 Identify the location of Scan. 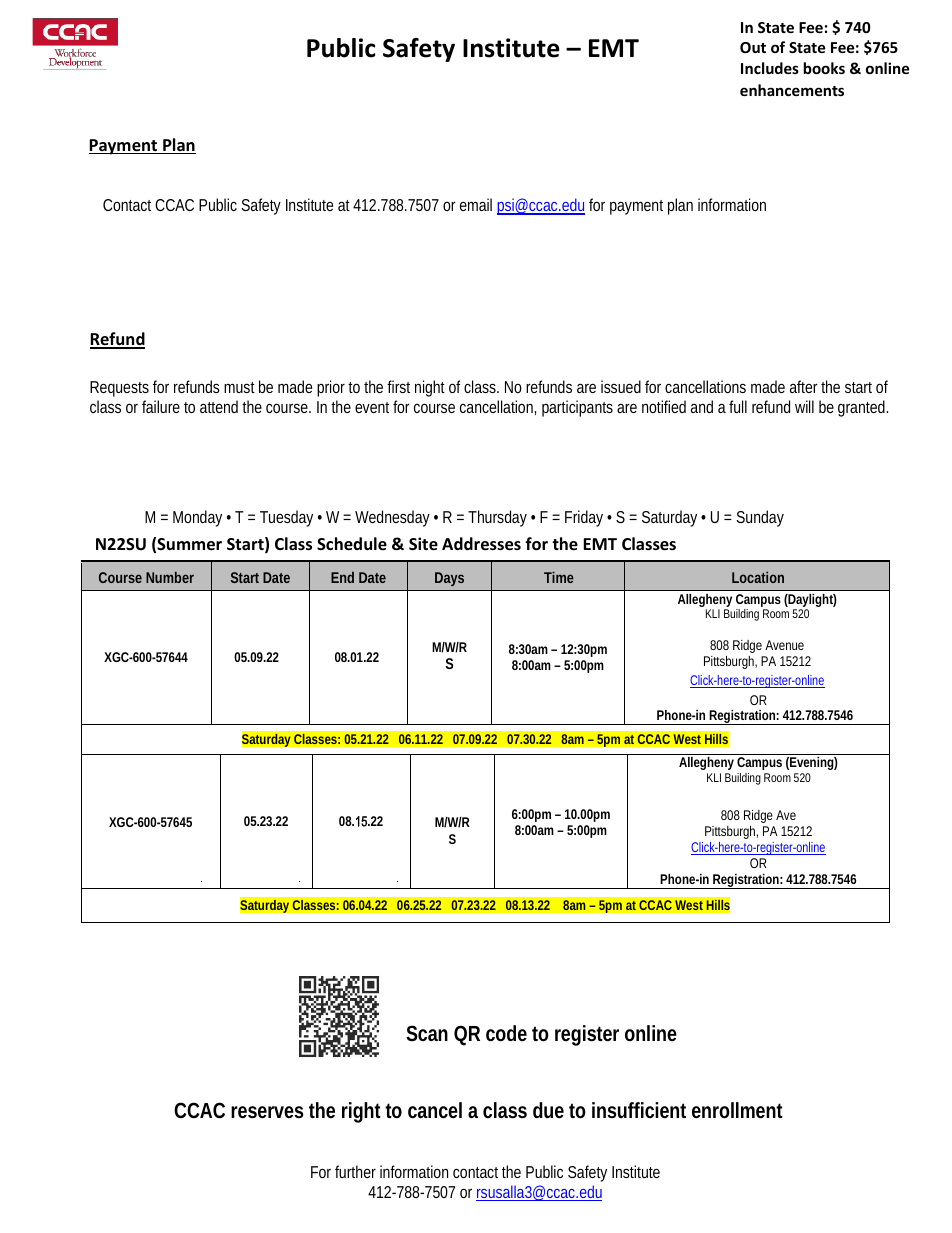
(427, 1033).
